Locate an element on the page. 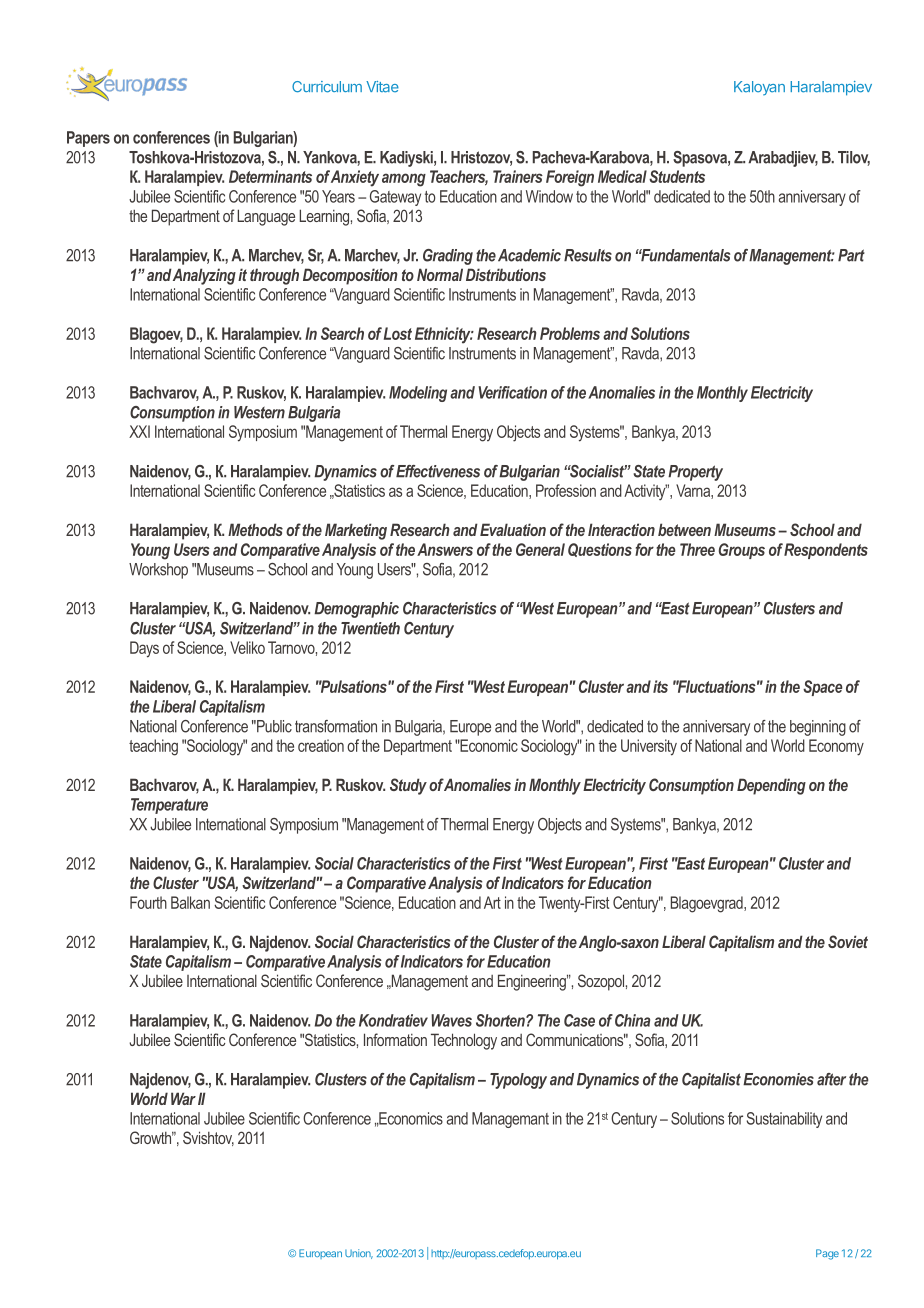 The height and width of the image is (1308, 924). War is located at coordinates (183, 1098).
